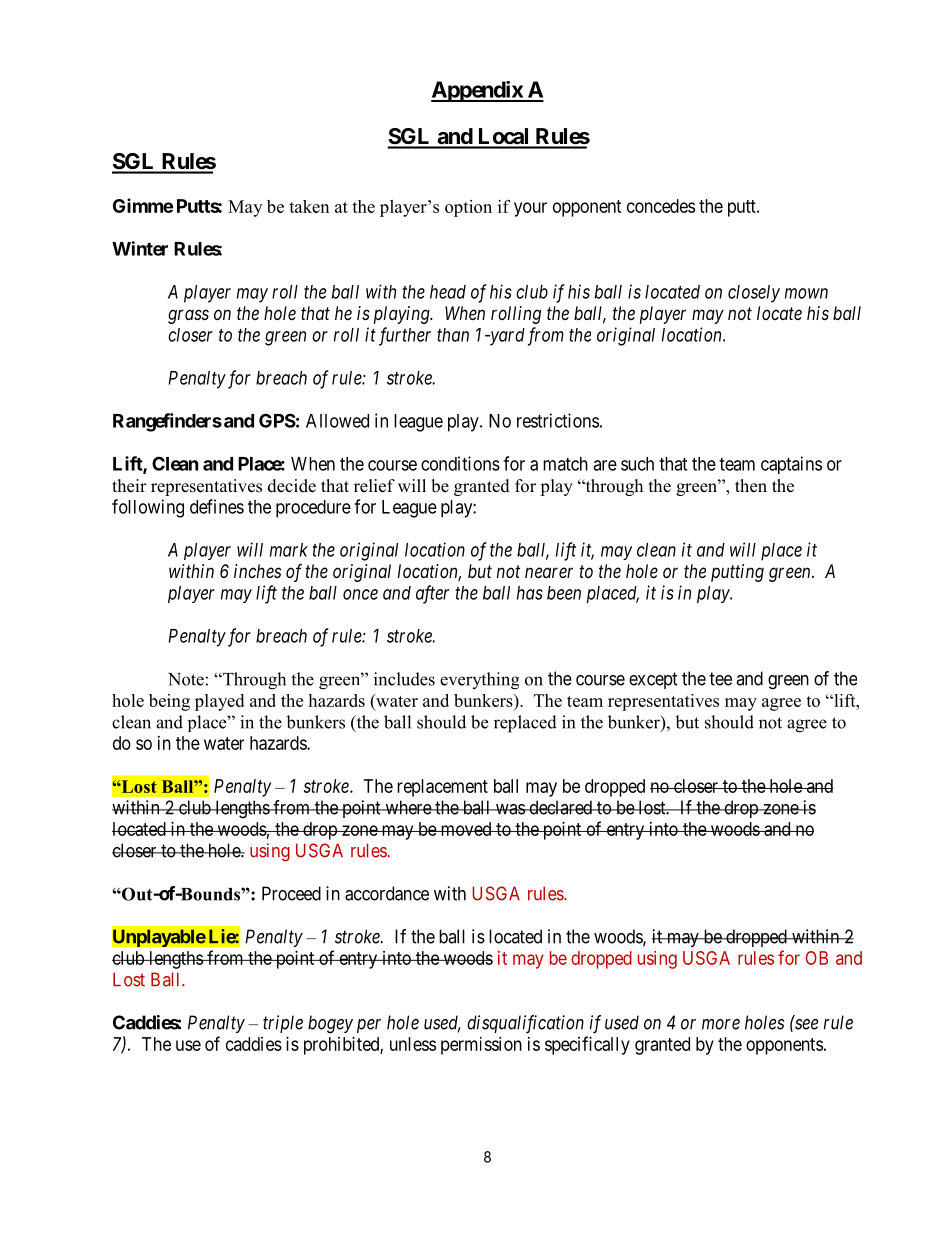  I want to click on tee, so click(720, 679).
